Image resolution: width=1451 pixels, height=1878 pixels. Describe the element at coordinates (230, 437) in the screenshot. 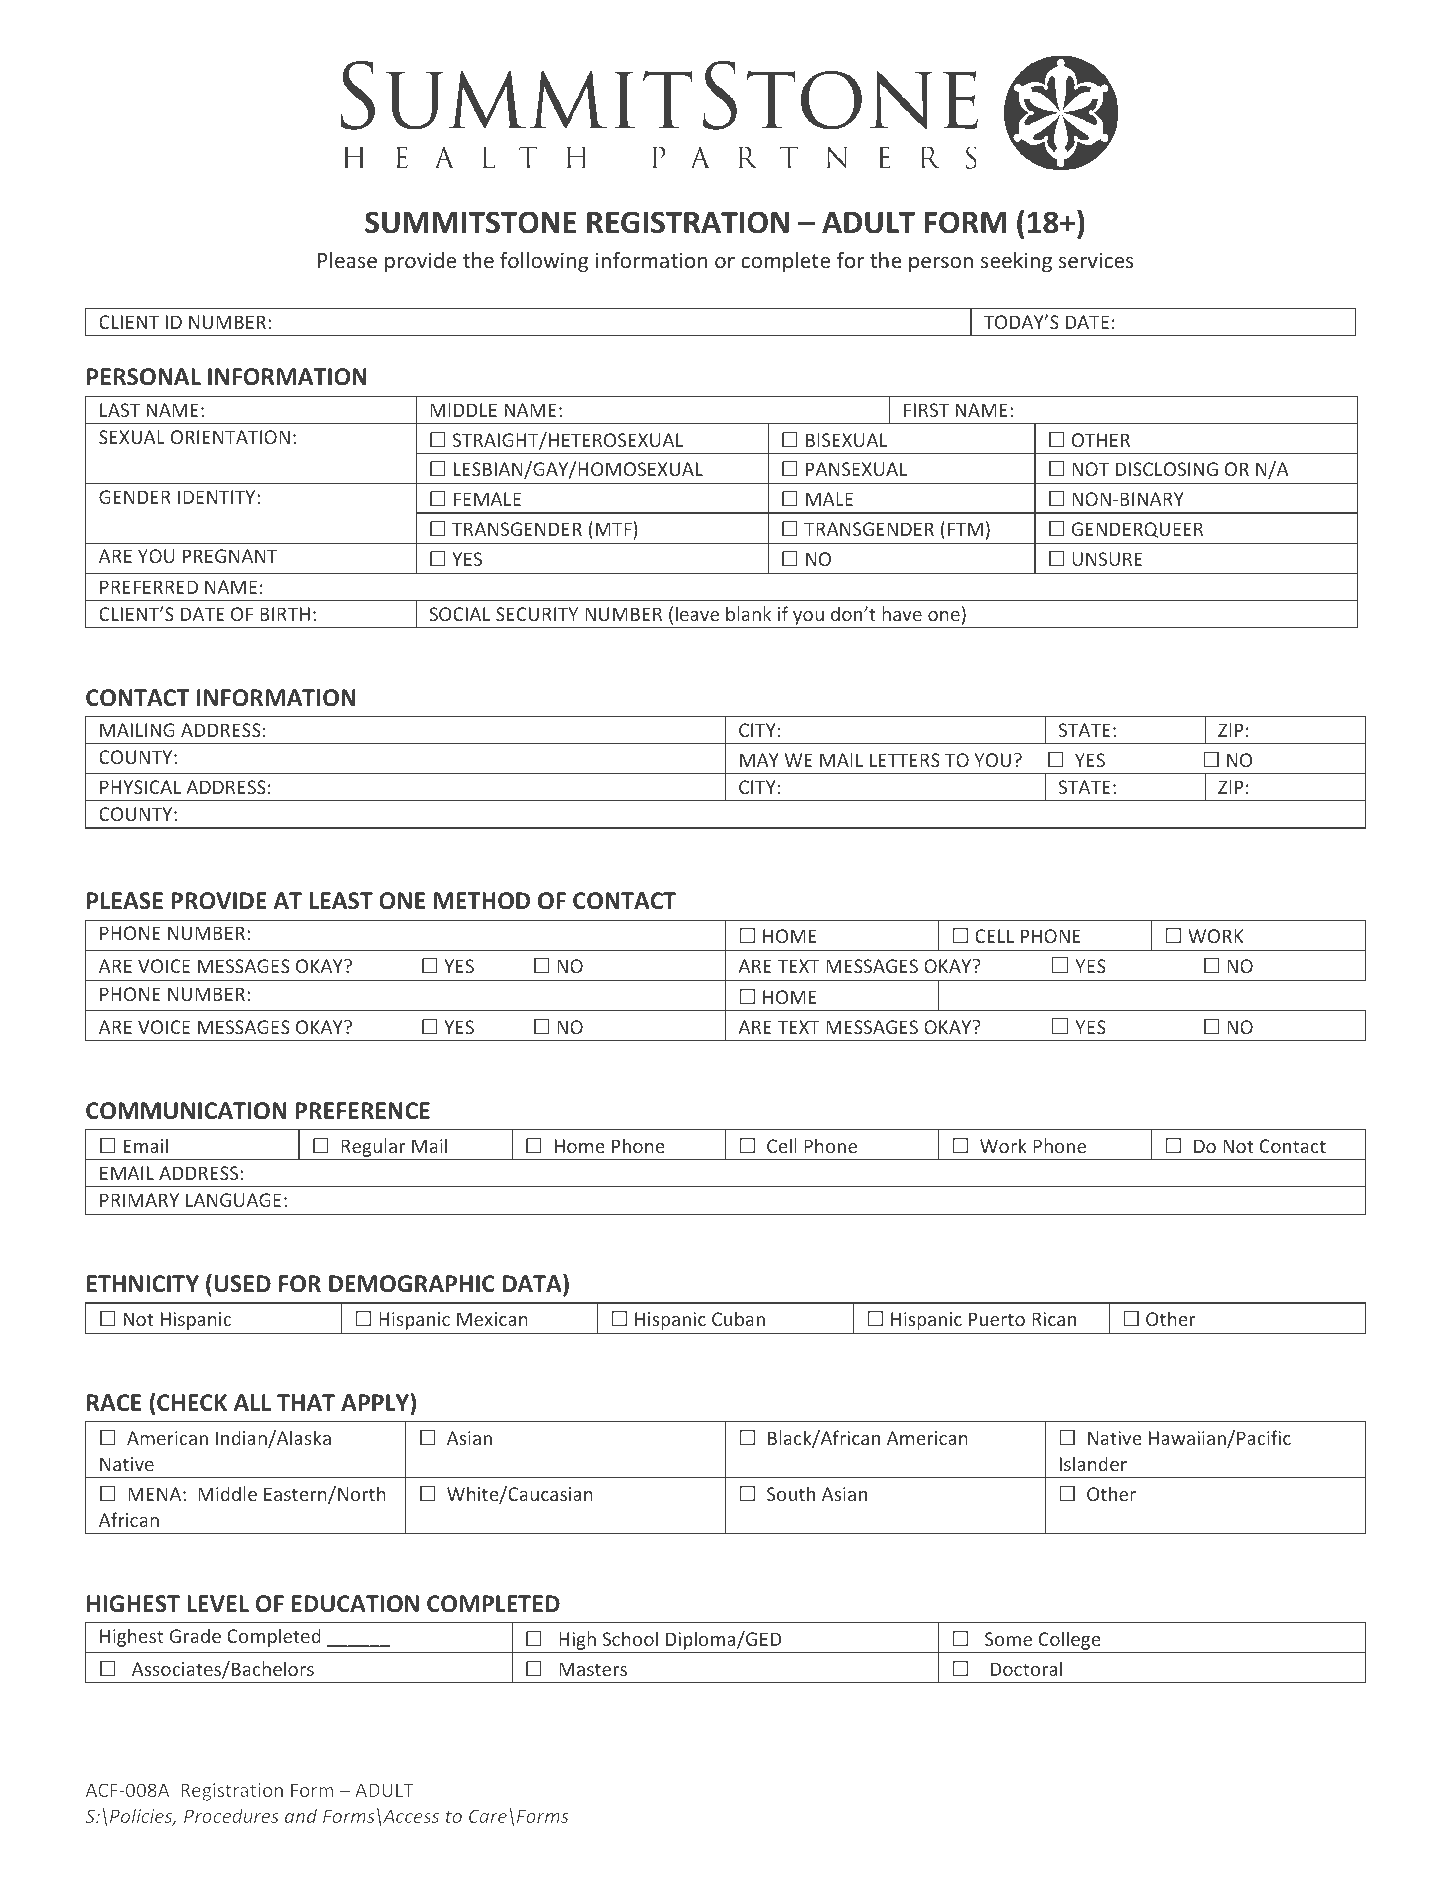

I see `ORIENTATION` at that location.
